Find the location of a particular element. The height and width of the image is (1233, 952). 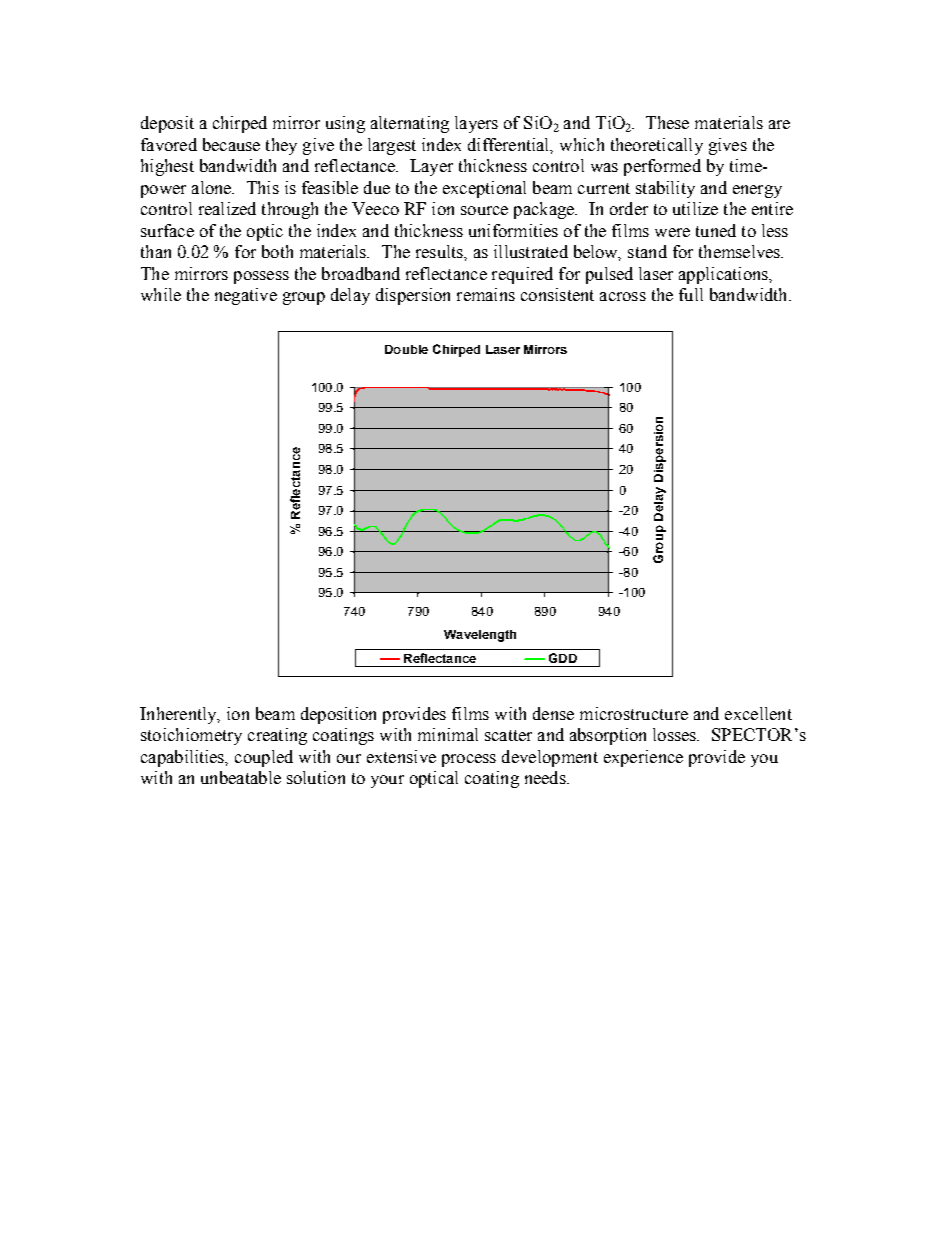

theoretically is located at coordinates (657, 146).
